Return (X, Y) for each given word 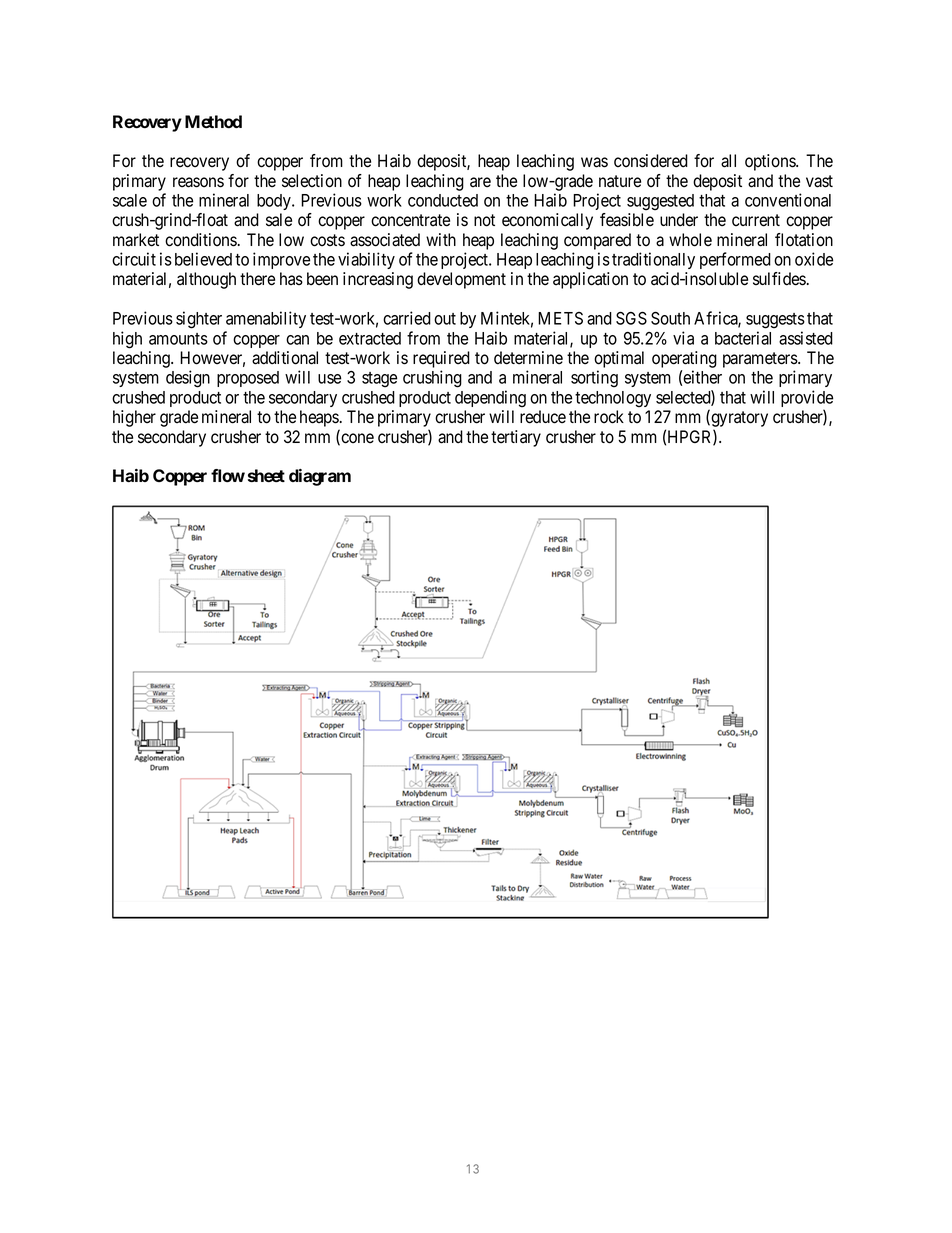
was (594, 162)
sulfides (779, 279)
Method (213, 121)
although (206, 280)
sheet (266, 475)
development (461, 280)
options (771, 162)
